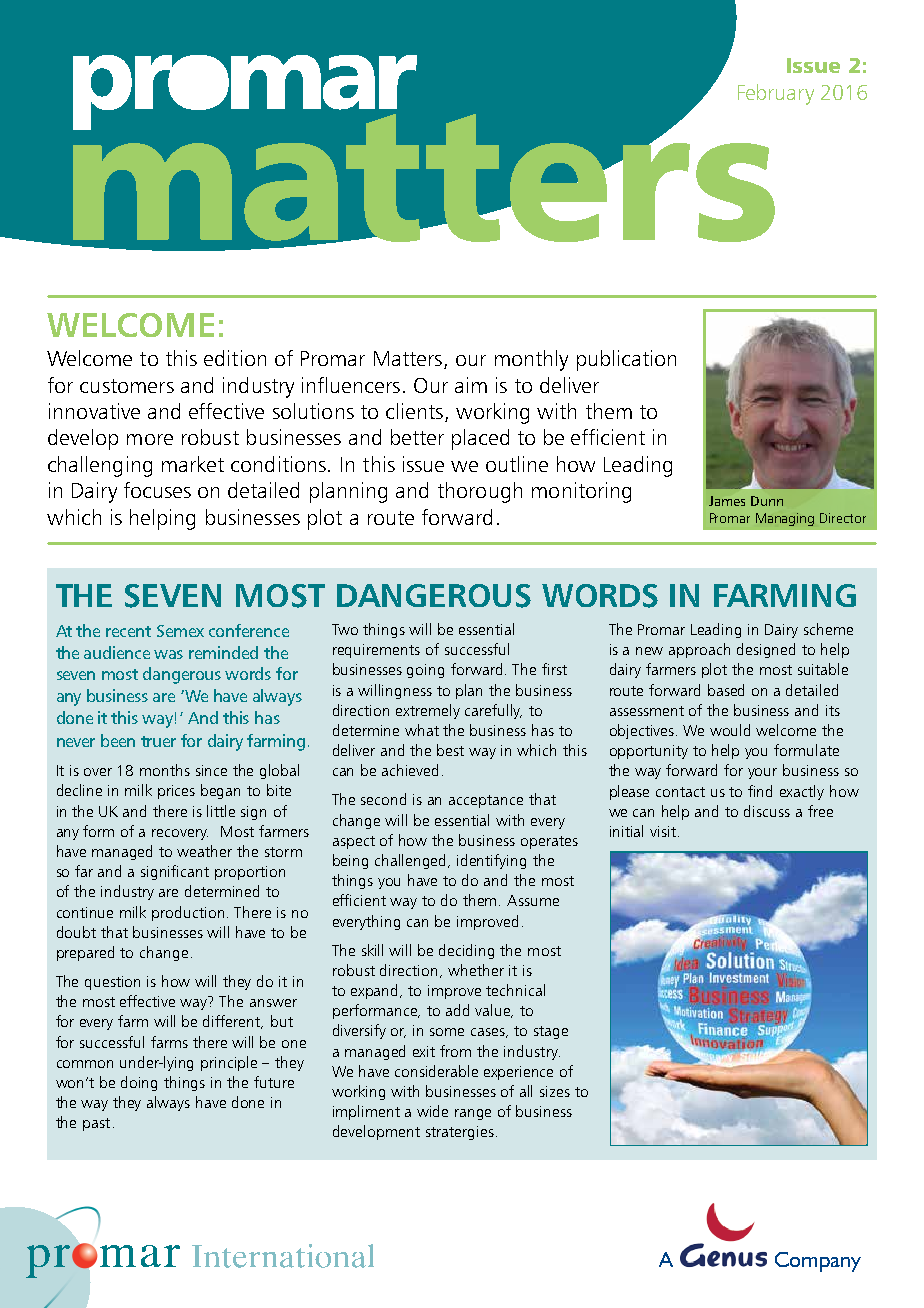 Image resolution: width=924 pixels, height=1308 pixels. What do you see at coordinates (663, 831) in the page?
I see `visit` at bounding box center [663, 831].
